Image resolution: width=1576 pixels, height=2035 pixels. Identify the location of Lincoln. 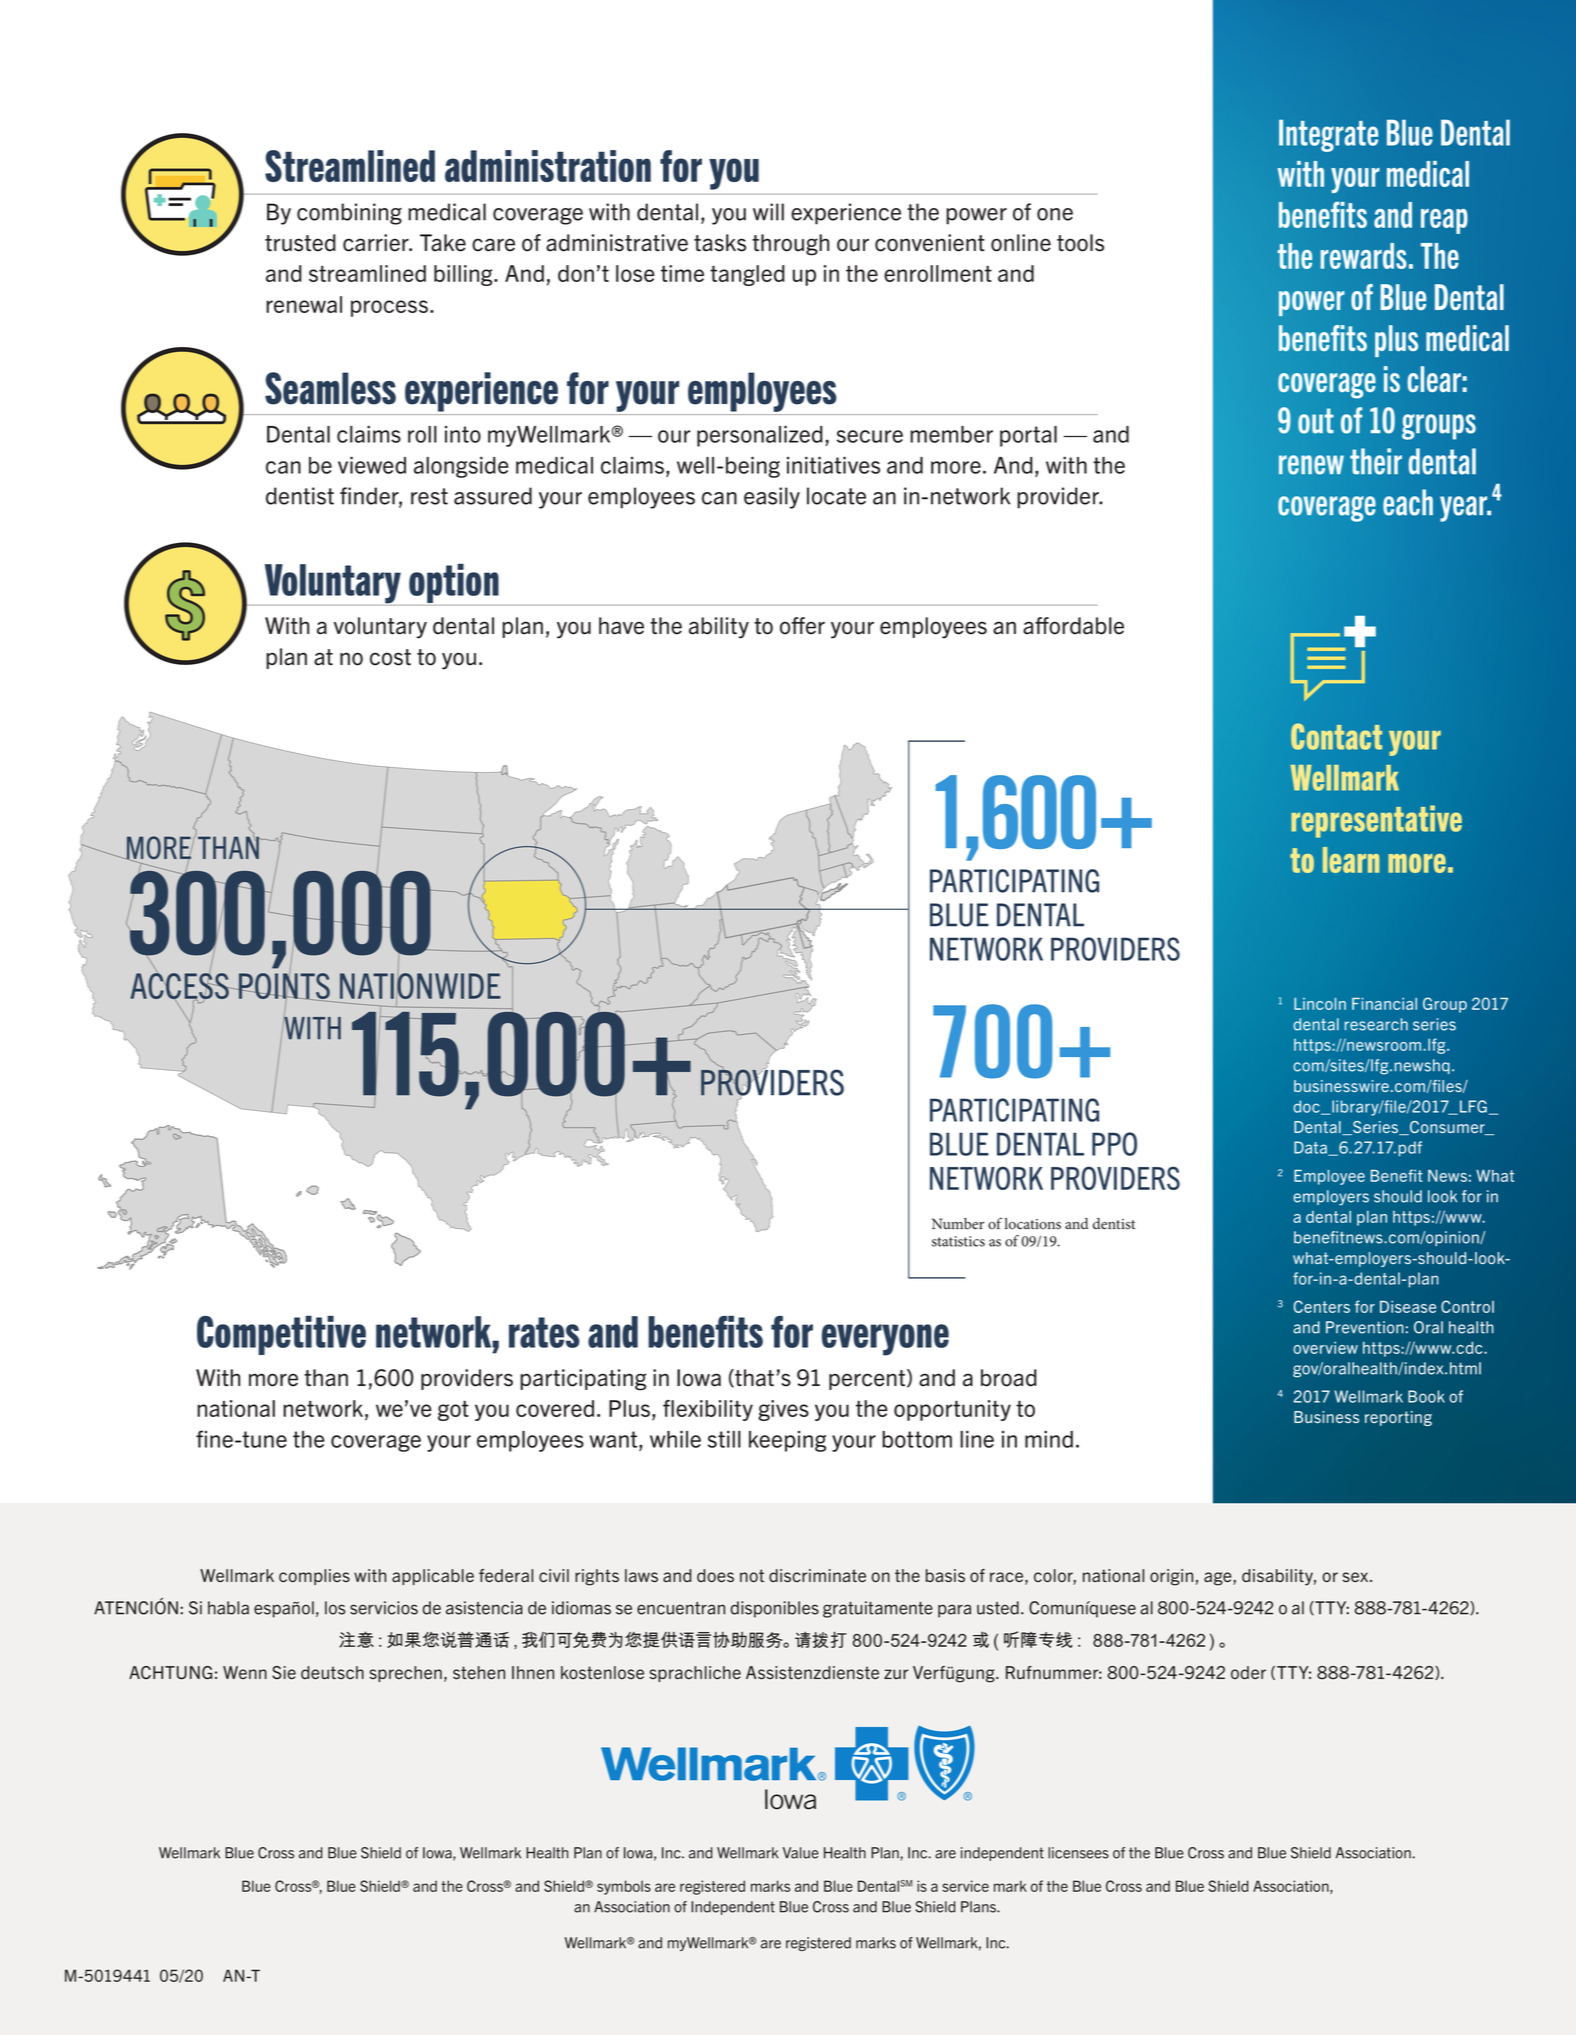
(1320, 1004).
